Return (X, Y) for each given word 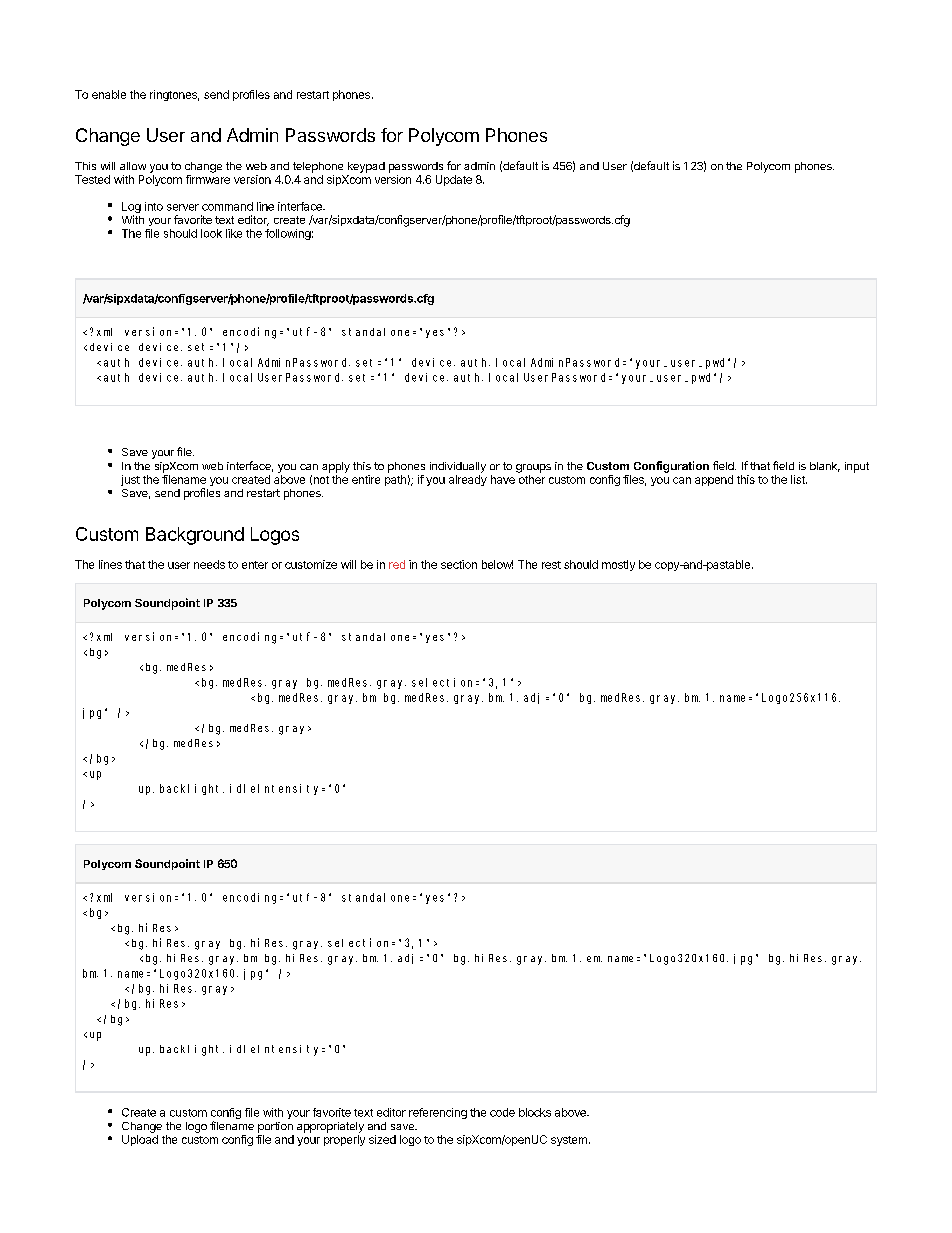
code (502, 1112)
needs (209, 564)
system (569, 1141)
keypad (366, 167)
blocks (535, 1112)
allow (133, 166)
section (459, 564)
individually (458, 467)
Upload (140, 1140)
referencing (438, 1113)
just (130, 480)
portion (275, 1127)
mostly (618, 565)
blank (825, 467)
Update (454, 180)
